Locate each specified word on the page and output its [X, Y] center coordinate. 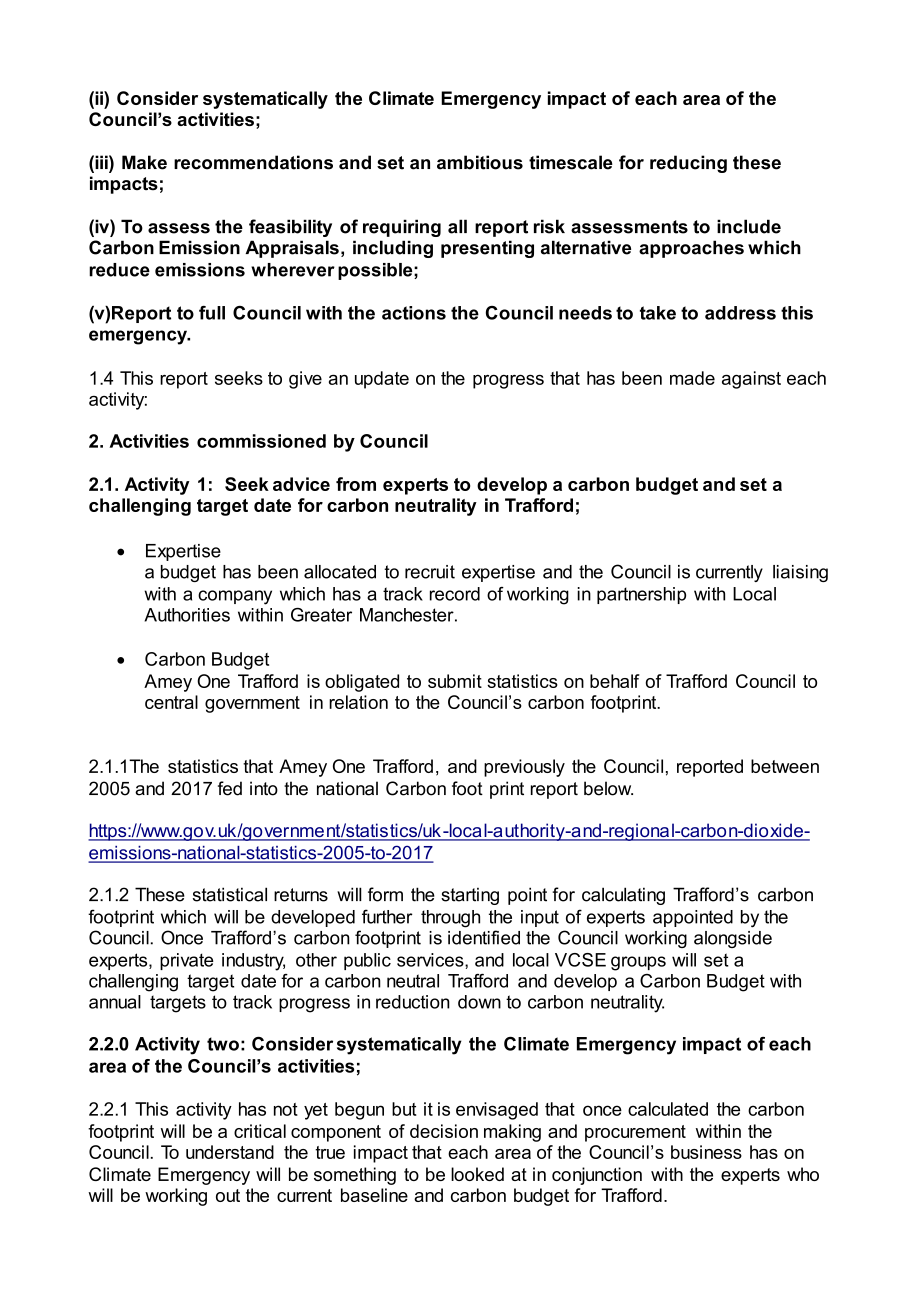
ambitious [480, 162]
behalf [615, 681]
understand [230, 1152]
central [171, 702]
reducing [688, 164]
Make [144, 162]
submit [455, 681]
